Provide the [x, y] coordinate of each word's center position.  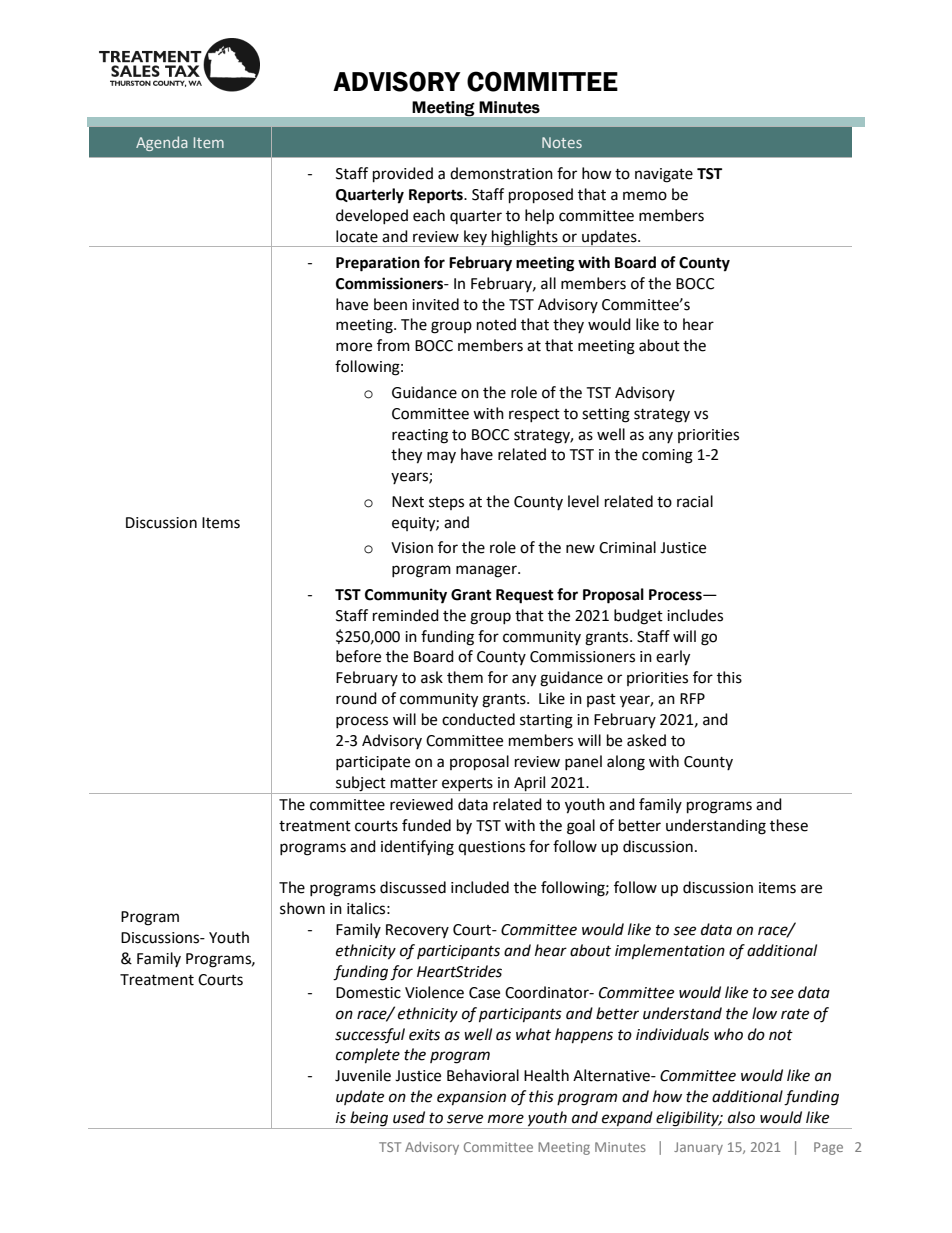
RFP [692, 698]
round [356, 698]
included [480, 887]
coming [667, 456]
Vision [412, 548]
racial [695, 501]
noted [496, 324]
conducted [478, 719]
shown [302, 908]
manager [487, 571]
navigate [664, 175]
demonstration [501, 173]
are [811, 889]
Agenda [162, 143]
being [369, 1120]
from [393, 345]
